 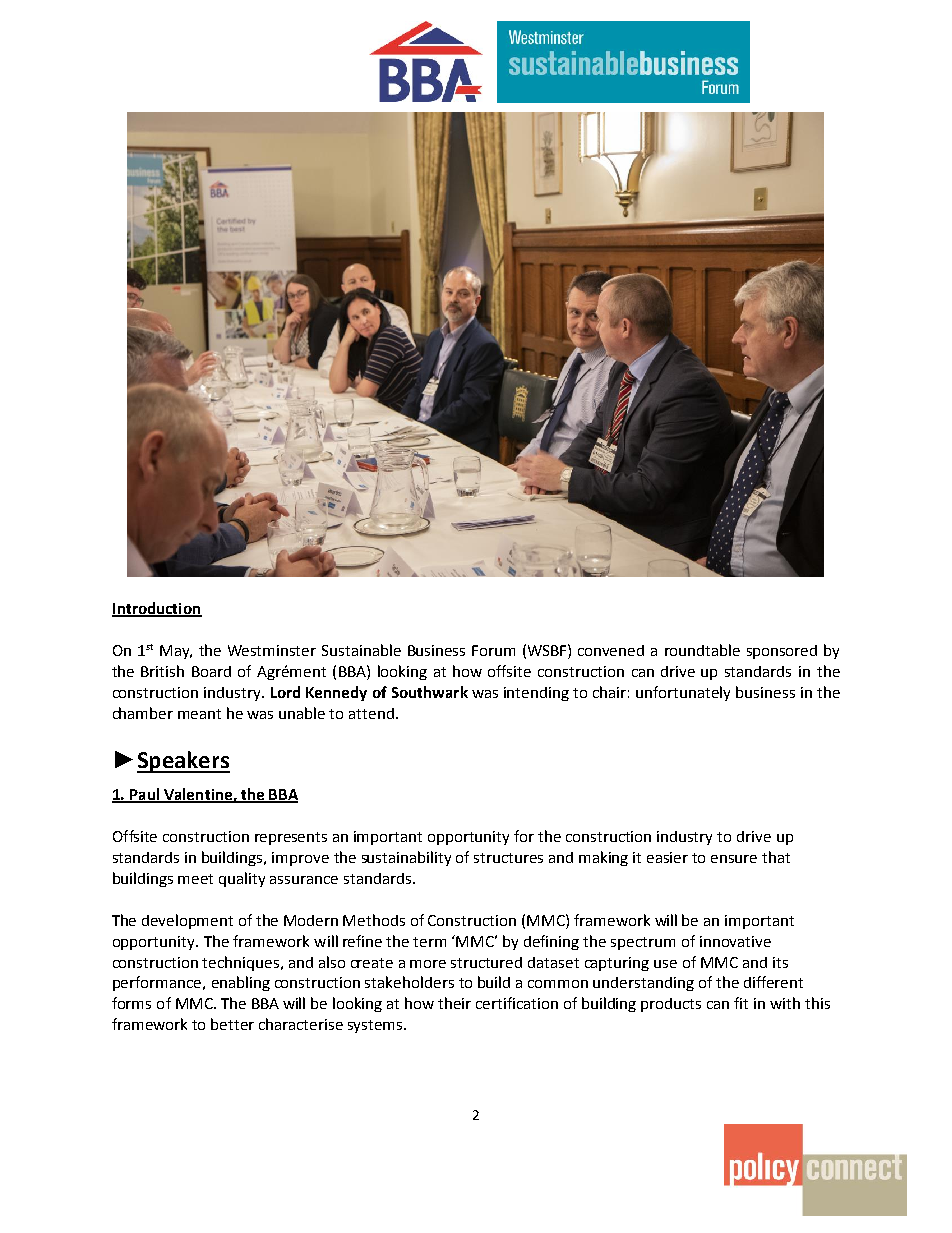 I want to click on fit, so click(x=741, y=1003).
